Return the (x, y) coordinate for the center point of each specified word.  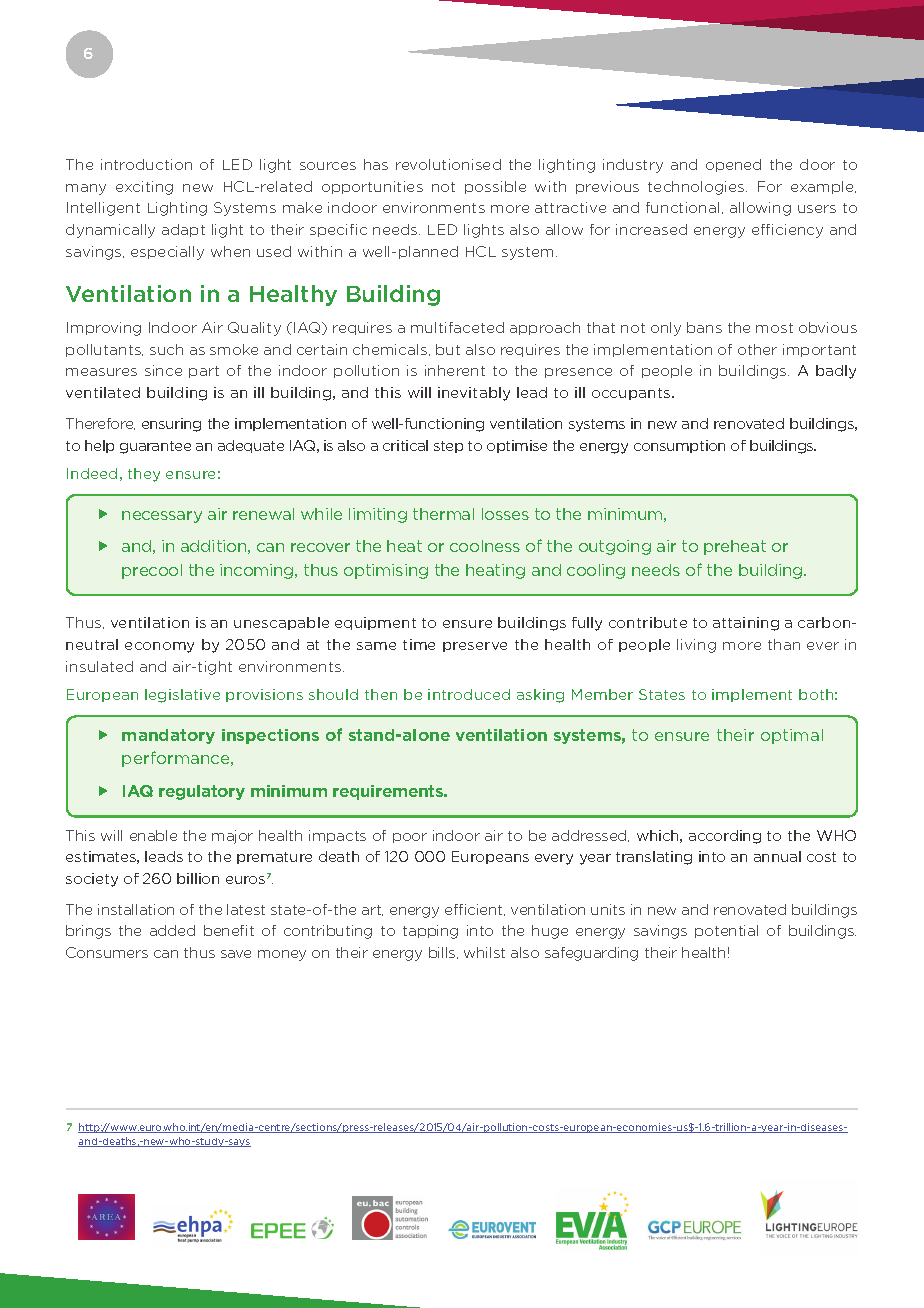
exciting (144, 188)
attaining (746, 624)
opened (733, 165)
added (172, 930)
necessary (162, 517)
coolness (485, 546)
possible (495, 187)
